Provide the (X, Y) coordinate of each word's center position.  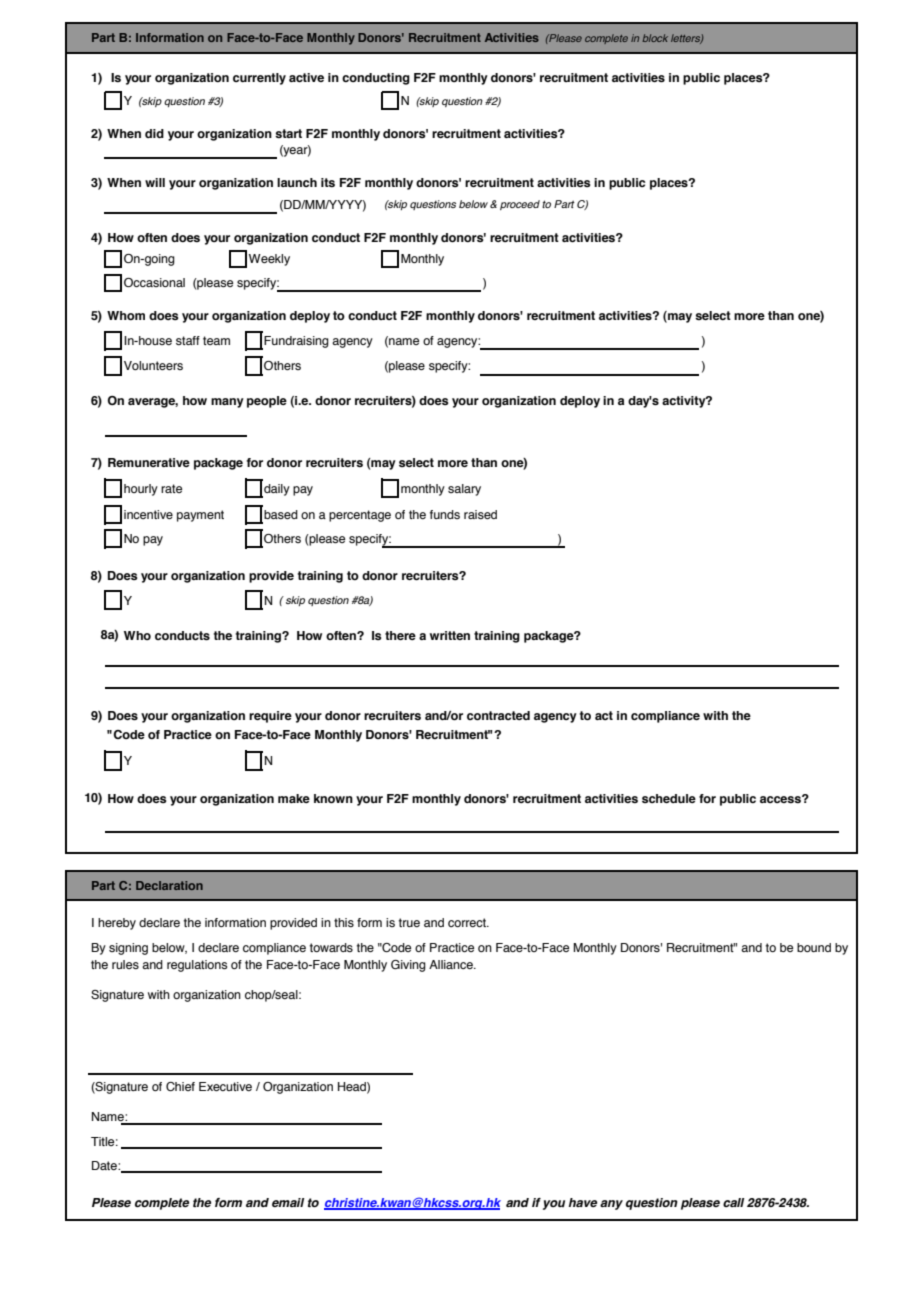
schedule (669, 798)
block (655, 38)
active (306, 77)
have (583, 1202)
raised (480, 514)
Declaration (169, 885)
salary (464, 490)
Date (105, 1165)
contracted (498, 715)
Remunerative (149, 462)
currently (259, 79)
